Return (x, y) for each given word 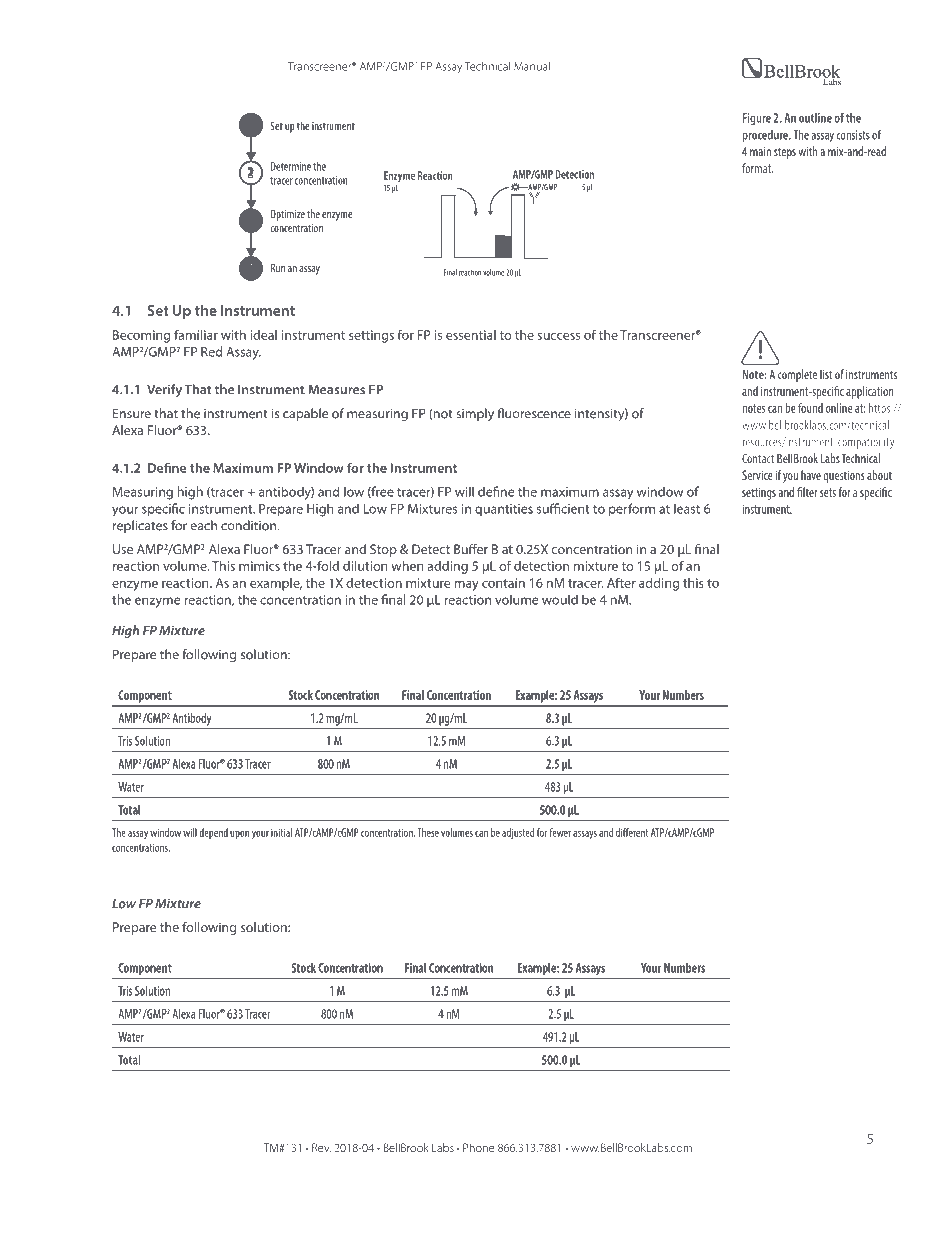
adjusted (518, 833)
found (810, 408)
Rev (321, 1147)
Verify (164, 390)
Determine (291, 166)
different (632, 832)
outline (815, 118)
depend (213, 833)
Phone (479, 1147)
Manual (532, 66)
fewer (560, 832)
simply (475, 414)
